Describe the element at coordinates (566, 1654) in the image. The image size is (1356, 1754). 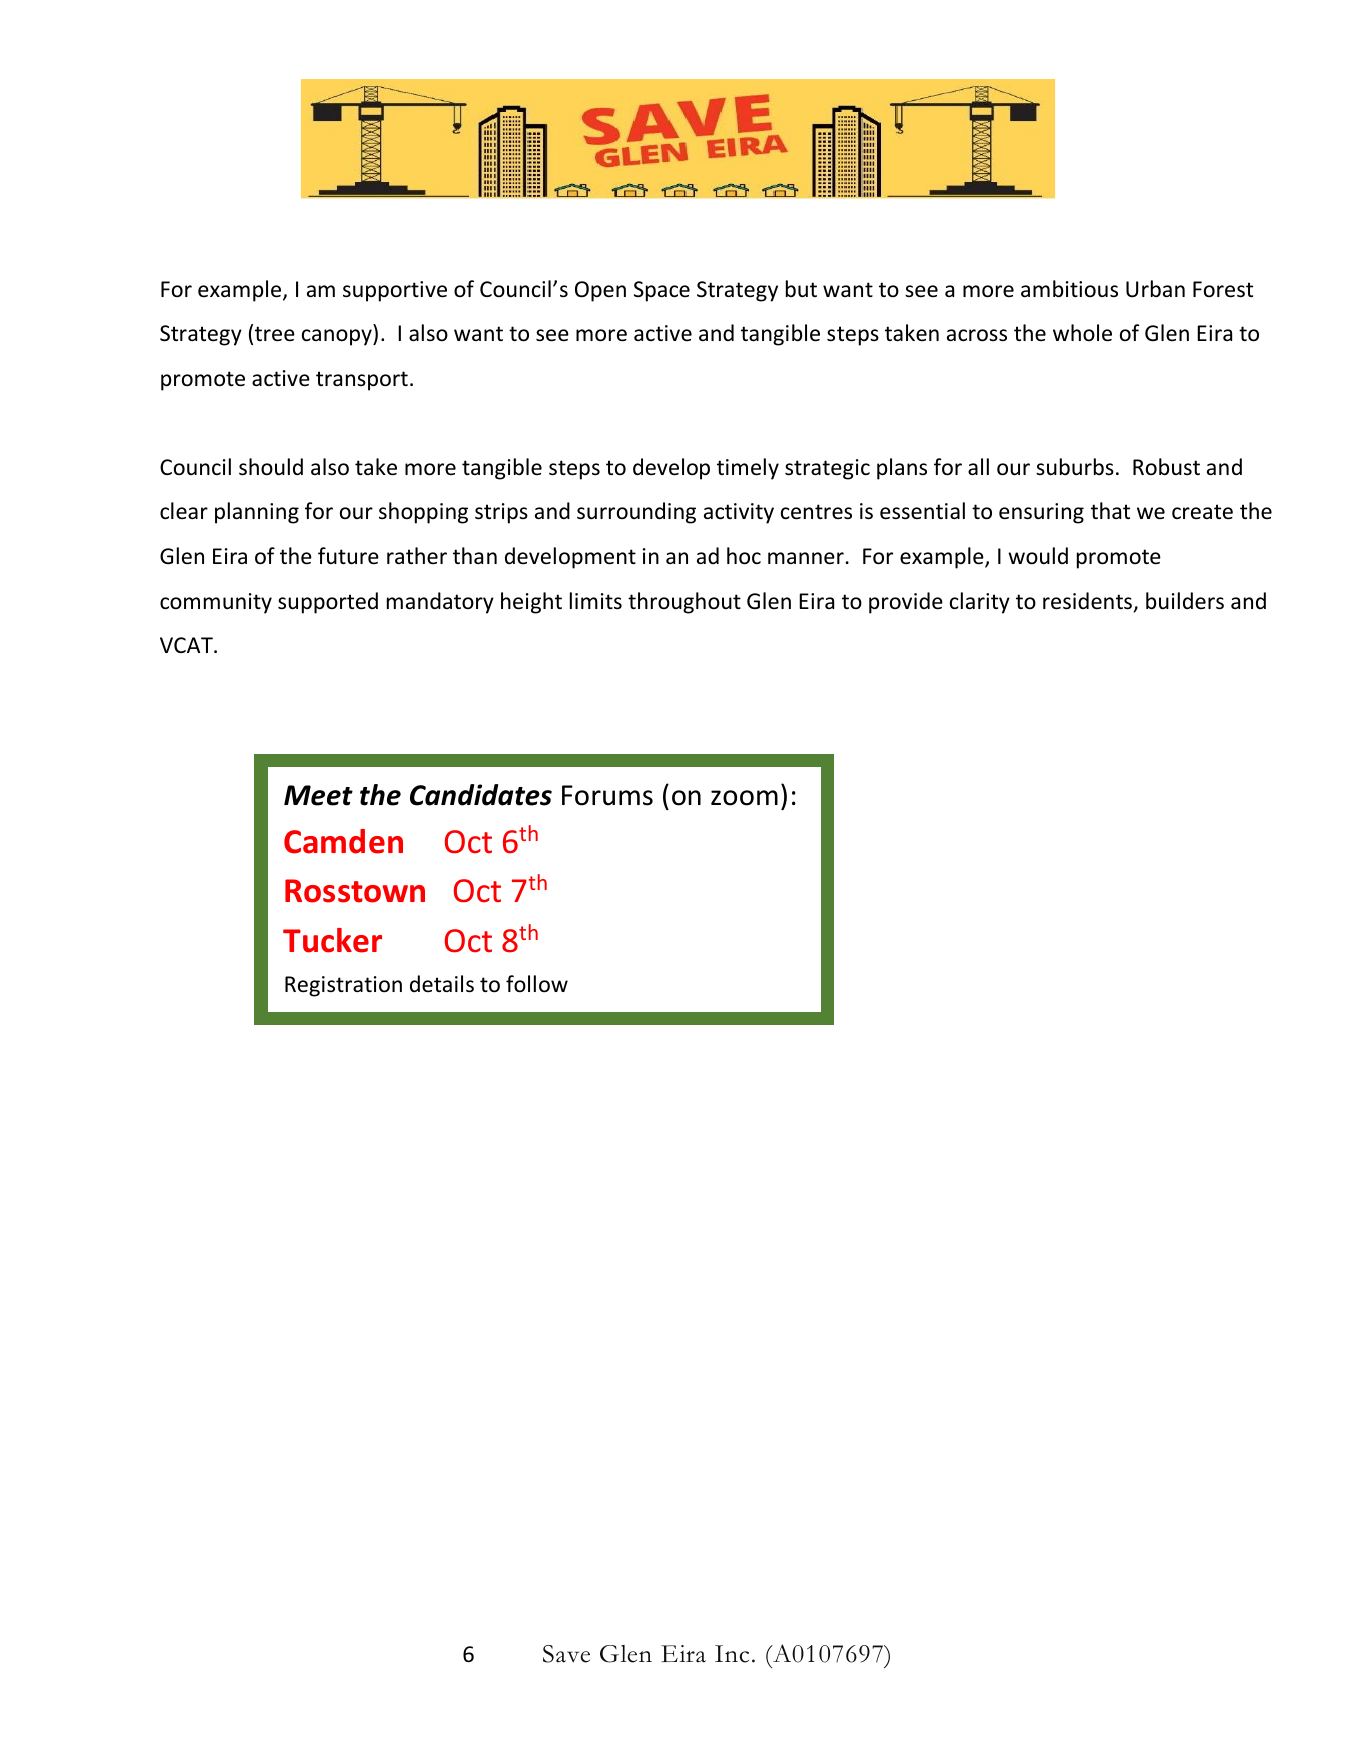
I see `Save` at that location.
